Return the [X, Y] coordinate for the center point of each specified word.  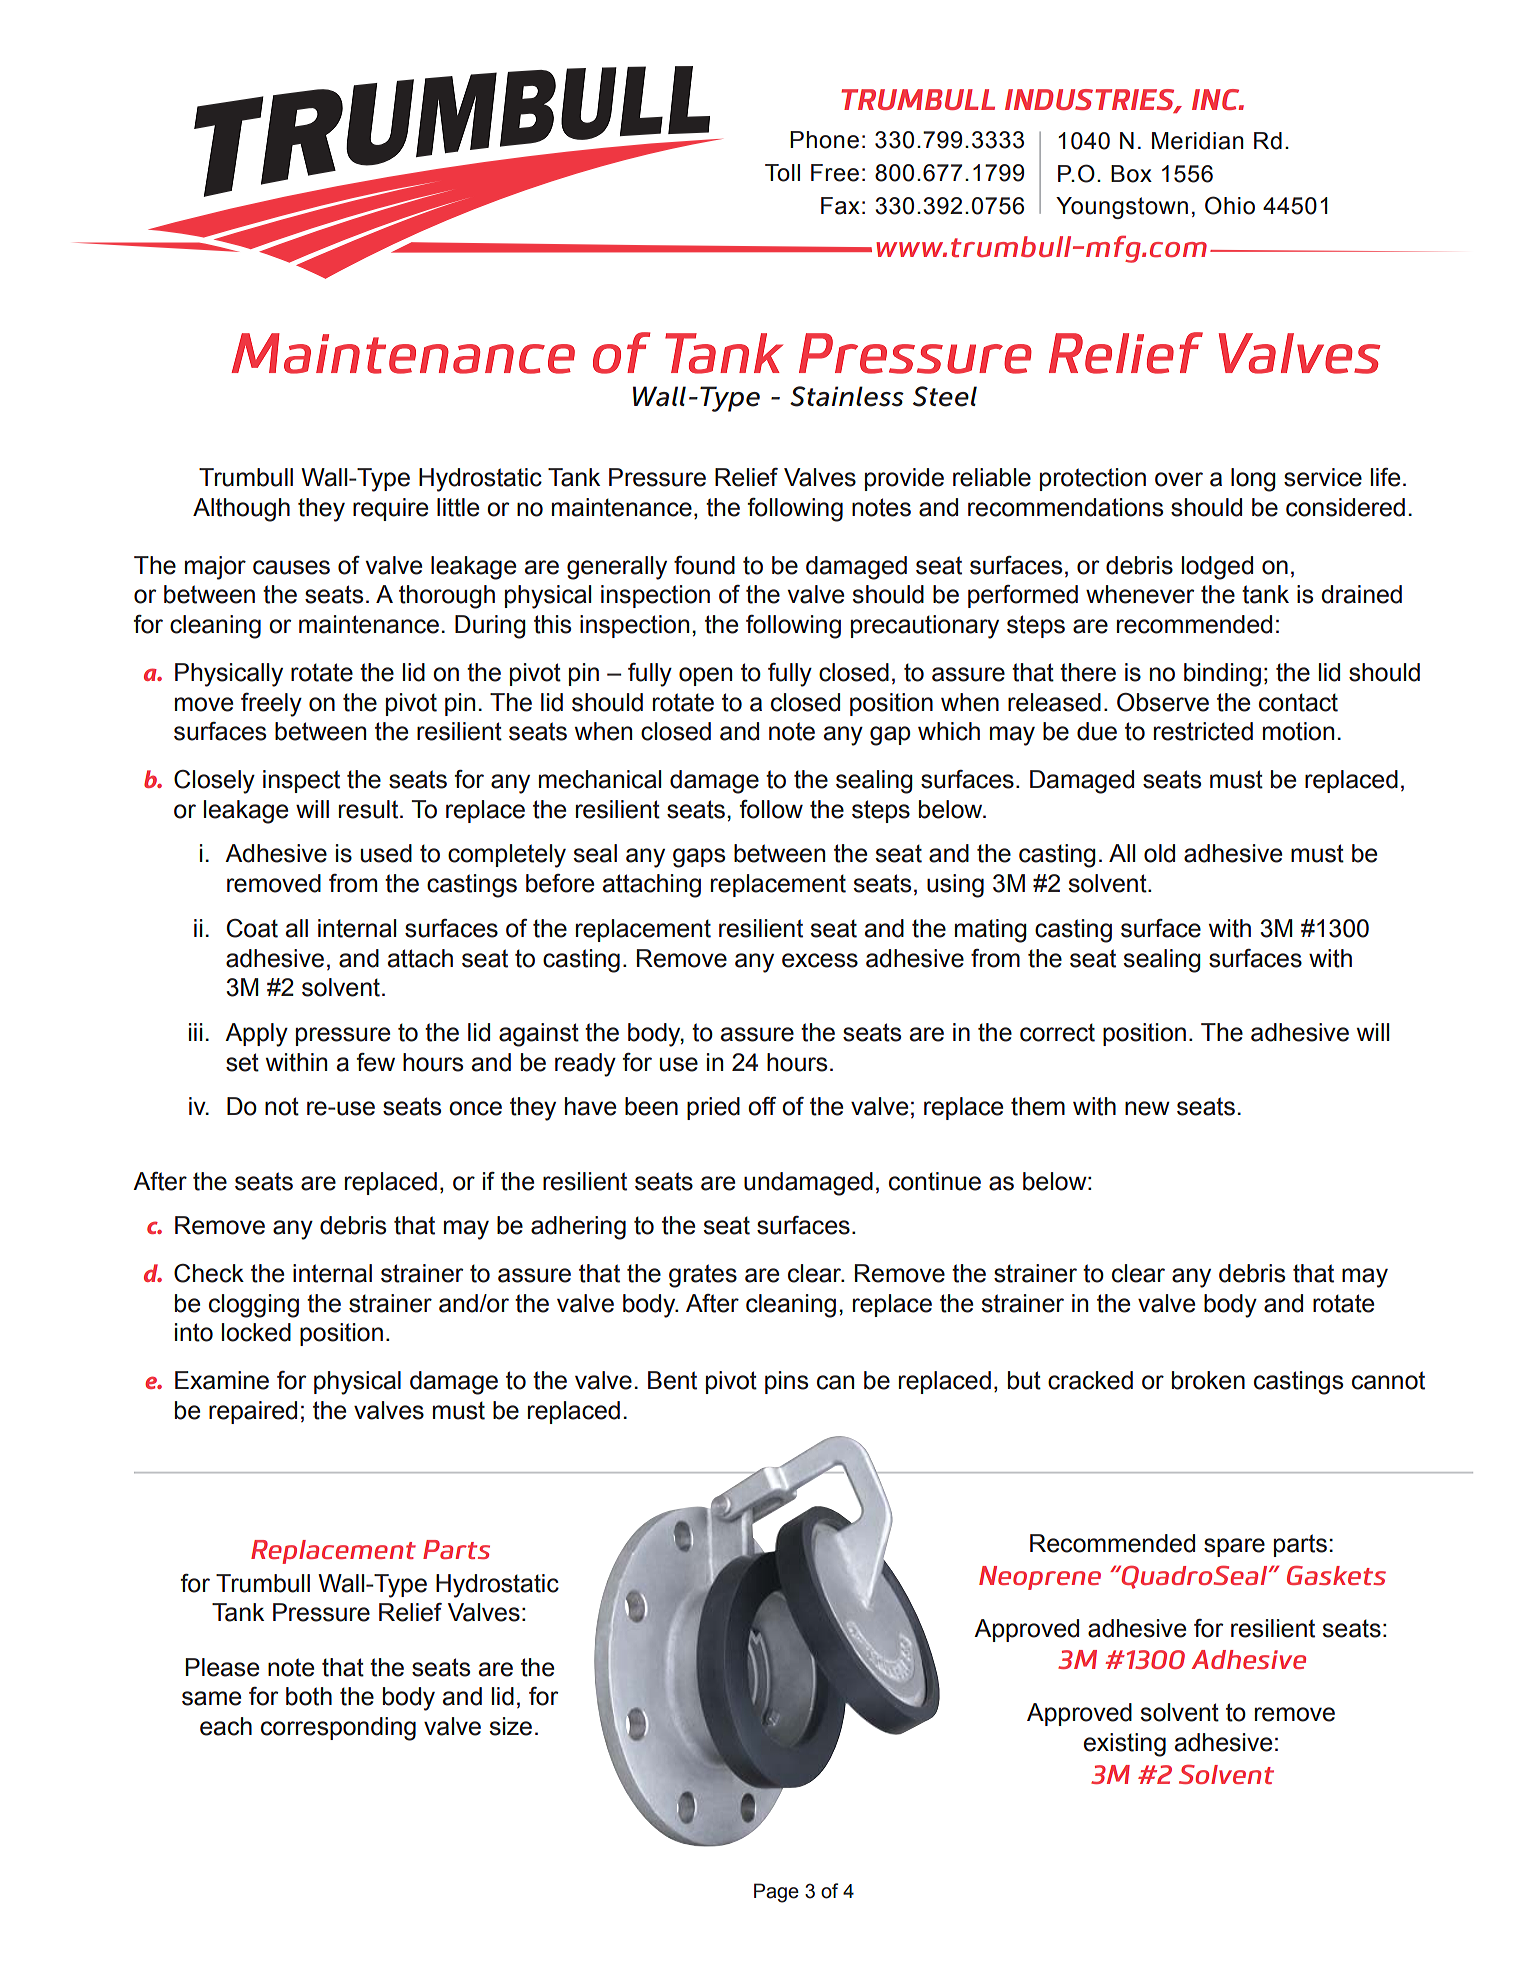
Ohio [1230, 205]
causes [291, 567]
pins [786, 1382]
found [704, 565]
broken [1208, 1380]
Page [776, 1893]
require [390, 509]
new [1147, 1108]
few [376, 1062]
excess [820, 960]
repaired [253, 1412]
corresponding [338, 1729]
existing [1125, 1745]
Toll [782, 173]
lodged [1217, 568]
